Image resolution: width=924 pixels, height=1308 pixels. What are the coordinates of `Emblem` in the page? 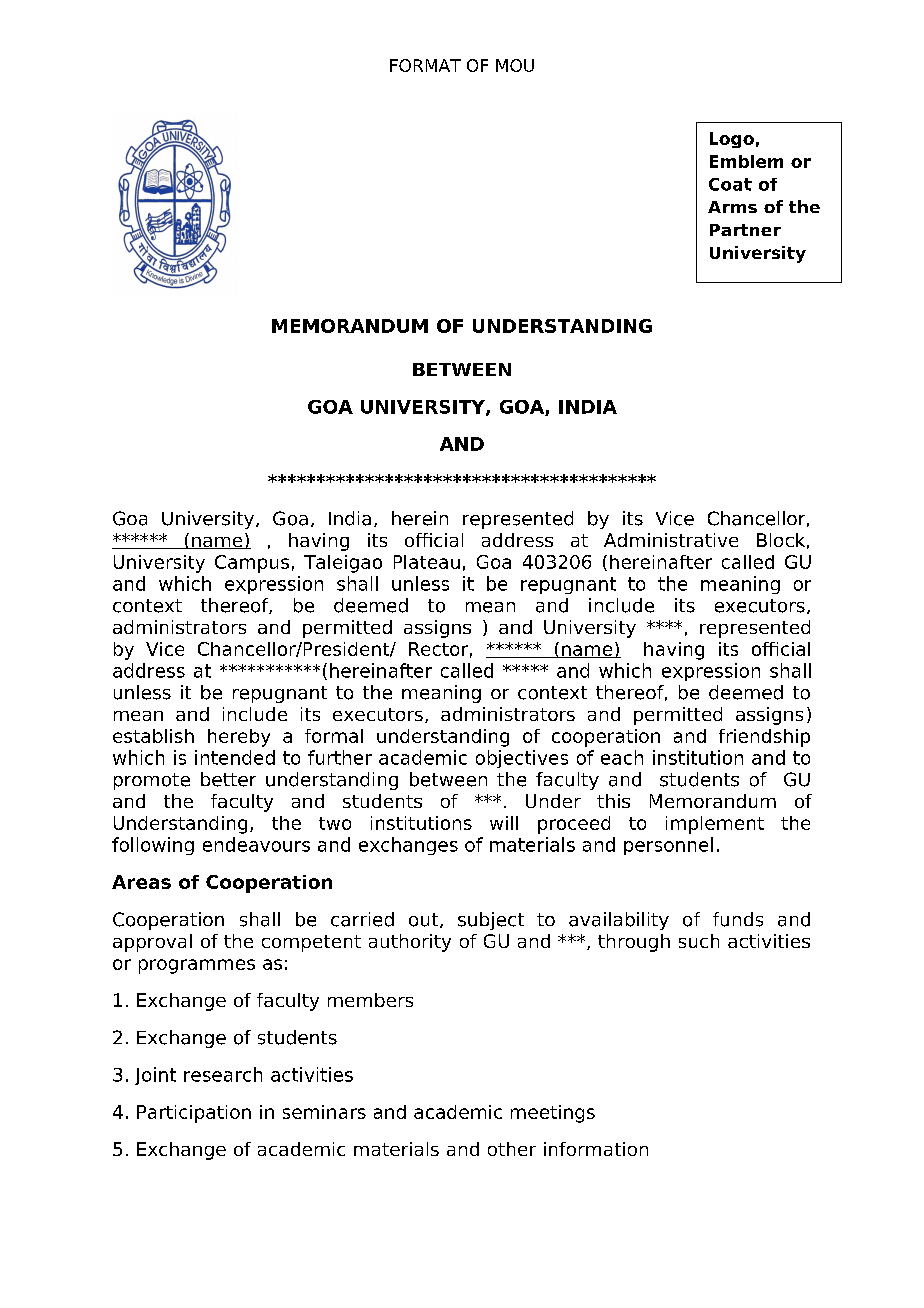 It's located at (746, 161).
